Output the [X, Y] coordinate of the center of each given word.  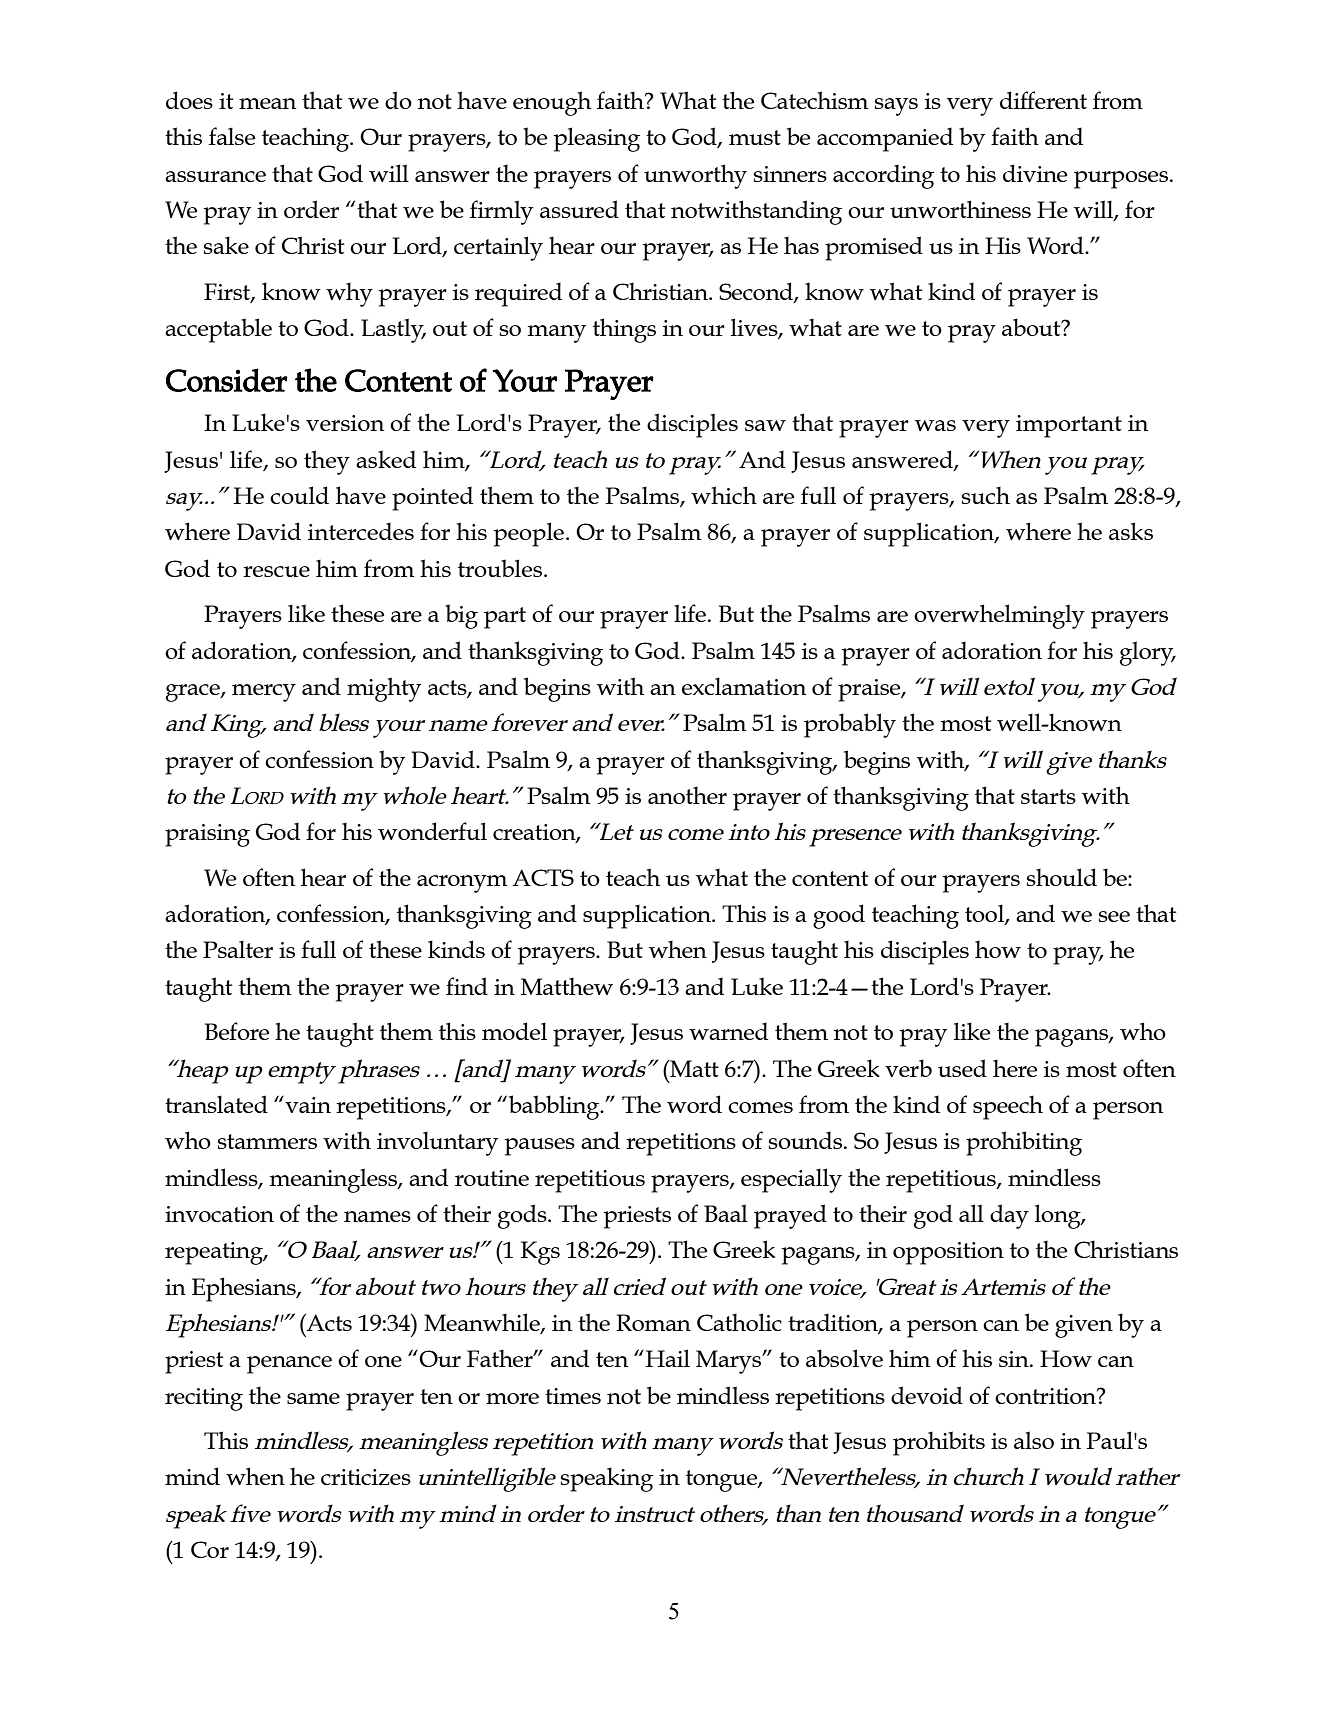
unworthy [695, 176]
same [313, 1398]
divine [1035, 173]
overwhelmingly [999, 616]
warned [728, 1031]
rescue [276, 571]
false [232, 136]
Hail [667, 1358]
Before [237, 1031]
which [724, 495]
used [962, 1068]
